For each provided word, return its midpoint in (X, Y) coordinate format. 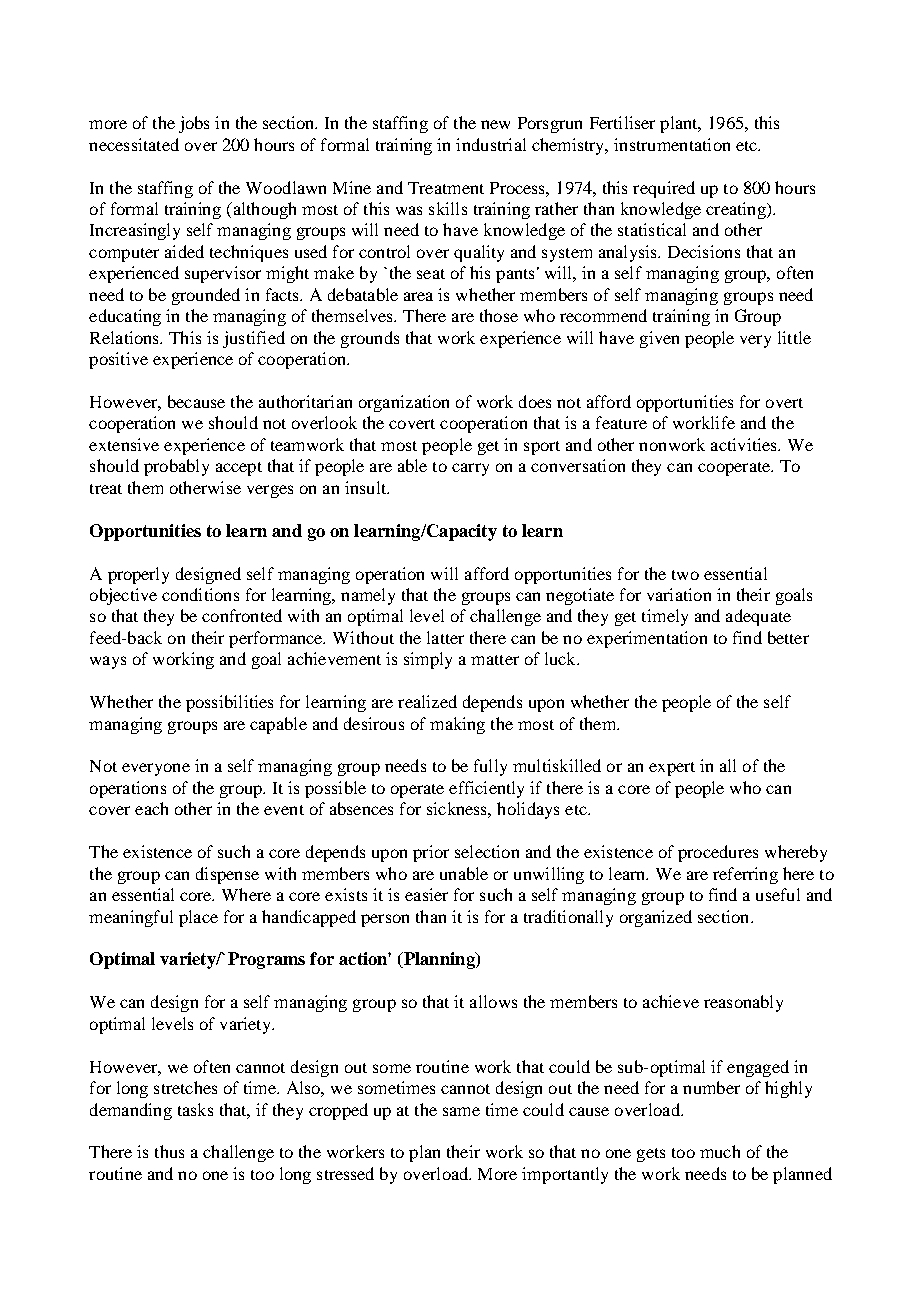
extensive (124, 444)
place (198, 918)
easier (426, 894)
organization (404, 403)
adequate (758, 617)
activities (745, 444)
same (461, 1111)
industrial (491, 144)
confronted (242, 615)
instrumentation (672, 144)
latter (445, 637)
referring (745, 875)
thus (169, 1151)
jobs (194, 124)
